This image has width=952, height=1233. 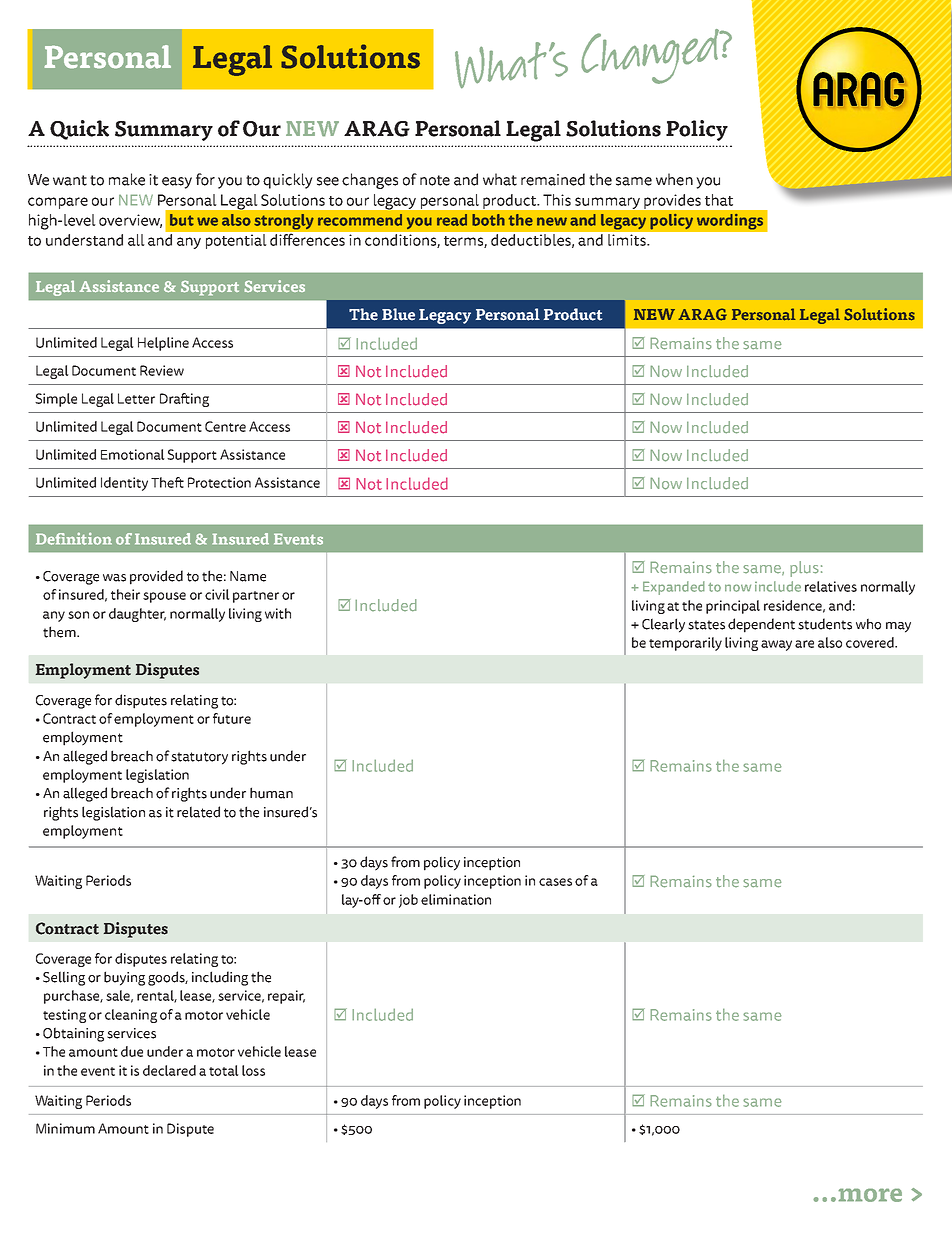 I want to click on elimination, so click(x=456, y=899).
